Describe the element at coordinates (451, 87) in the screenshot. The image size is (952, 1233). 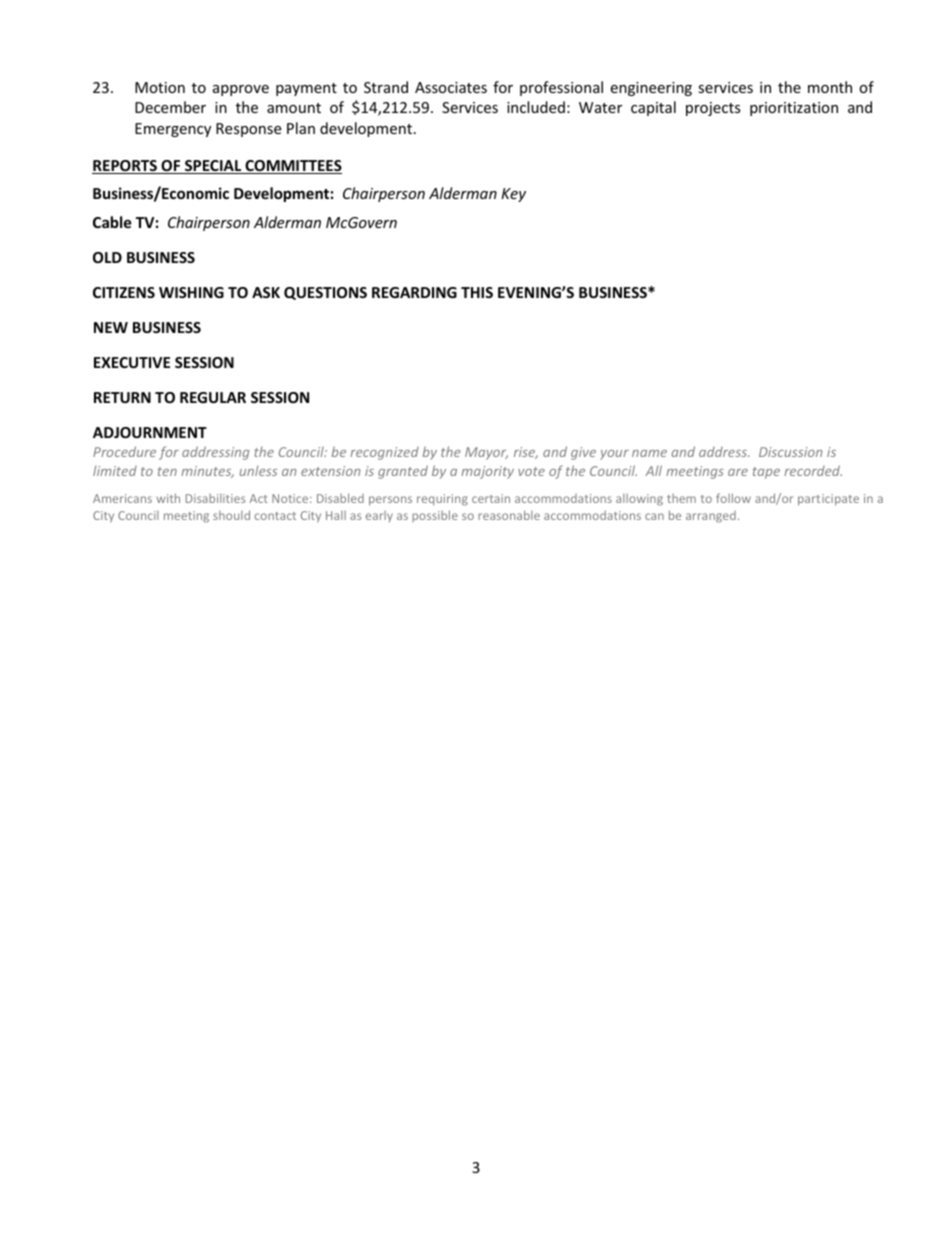
I see `Associates` at that location.
